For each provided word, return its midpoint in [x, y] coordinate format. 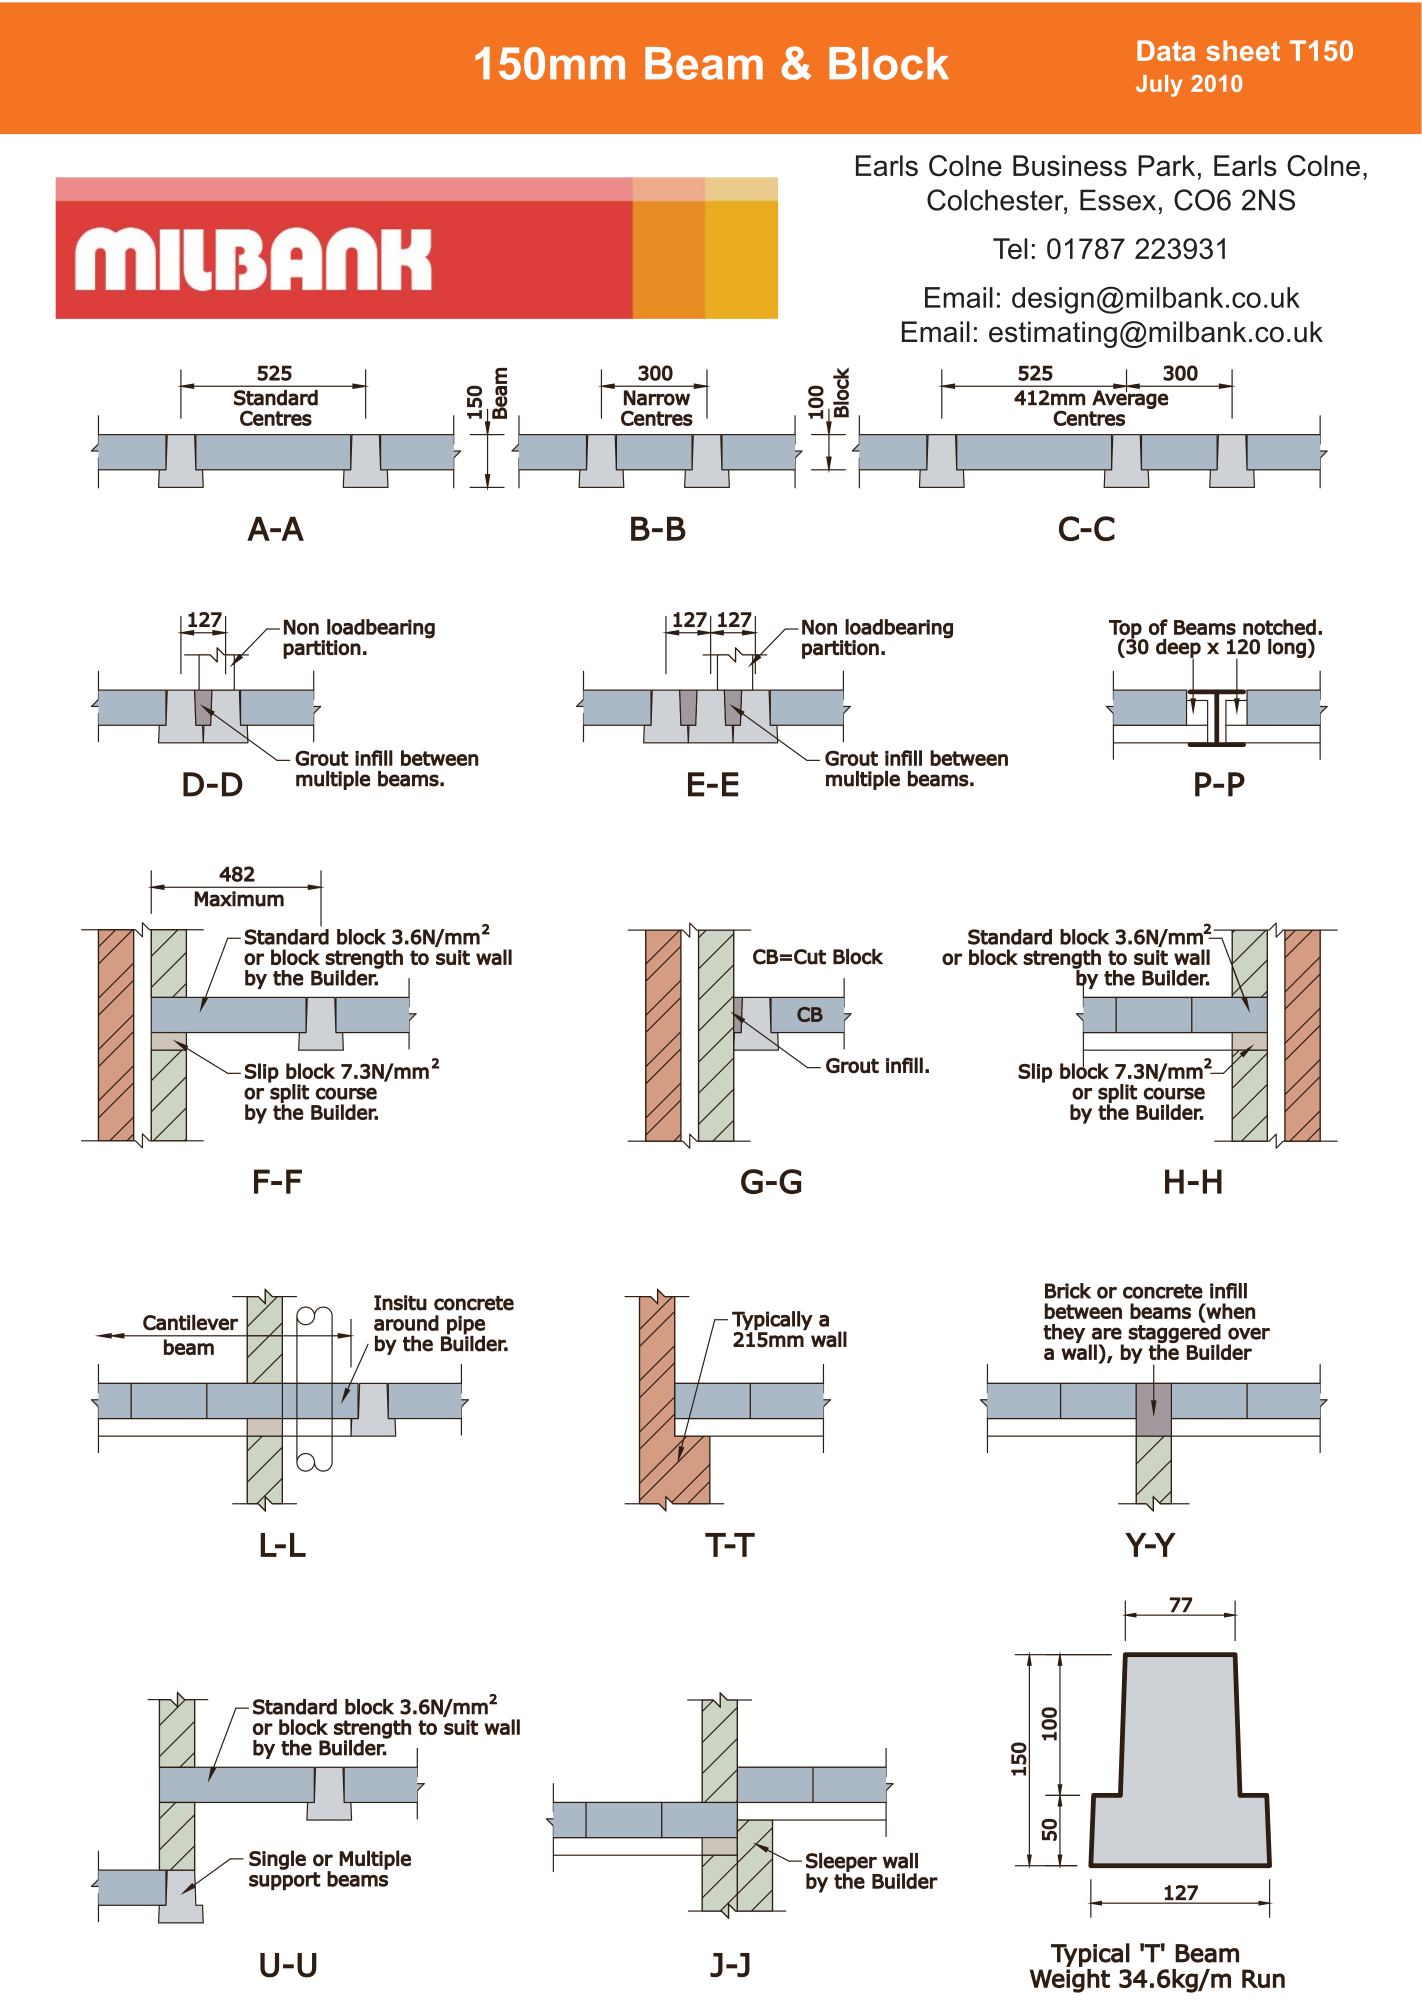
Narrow [657, 398]
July [1159, 86]
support [285, 1881]
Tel [1010, 248]
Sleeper [841, 1863]
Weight [1070, 1981]
